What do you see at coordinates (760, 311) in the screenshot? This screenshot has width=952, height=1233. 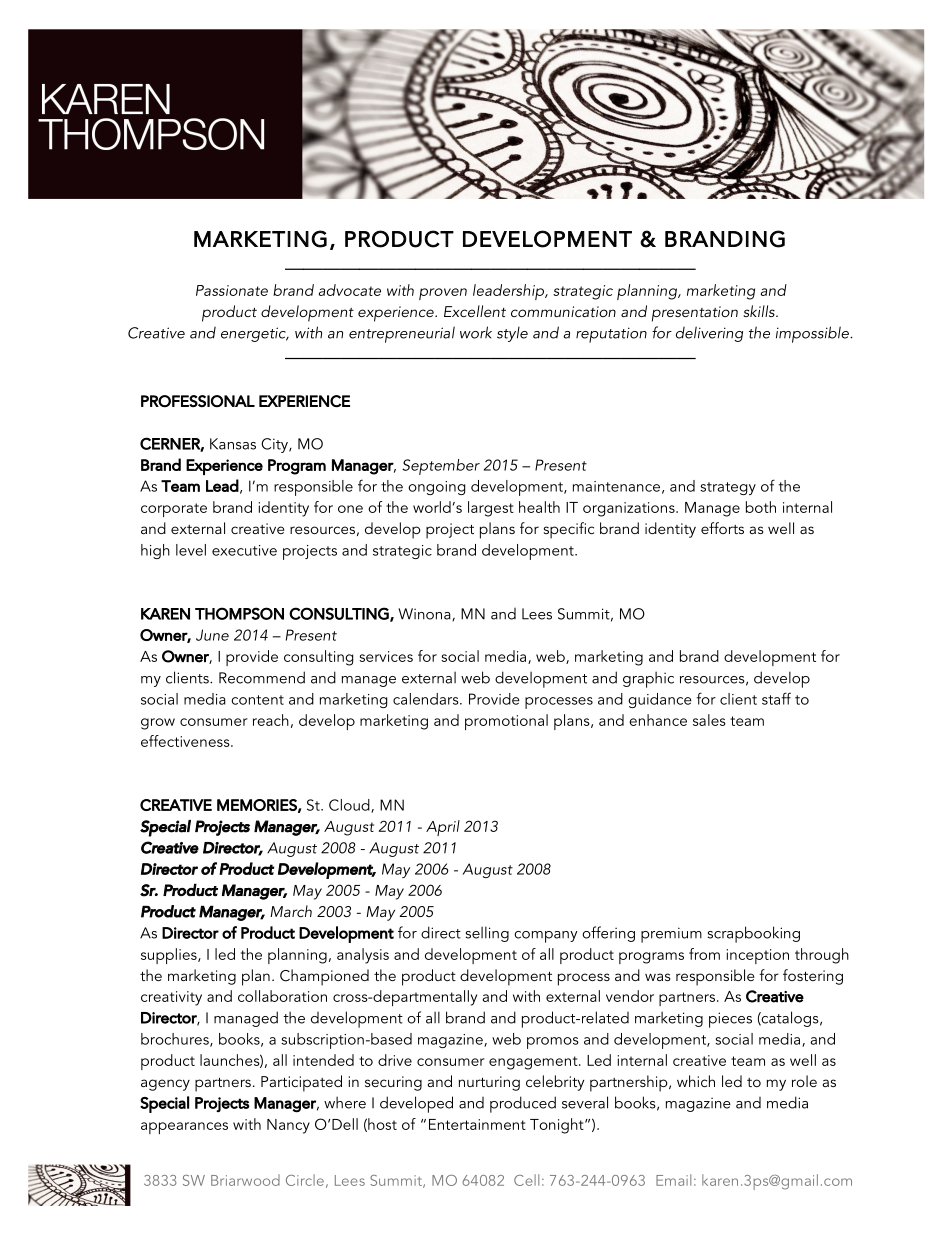 I see `skills` at bounding box center [760, 311].
